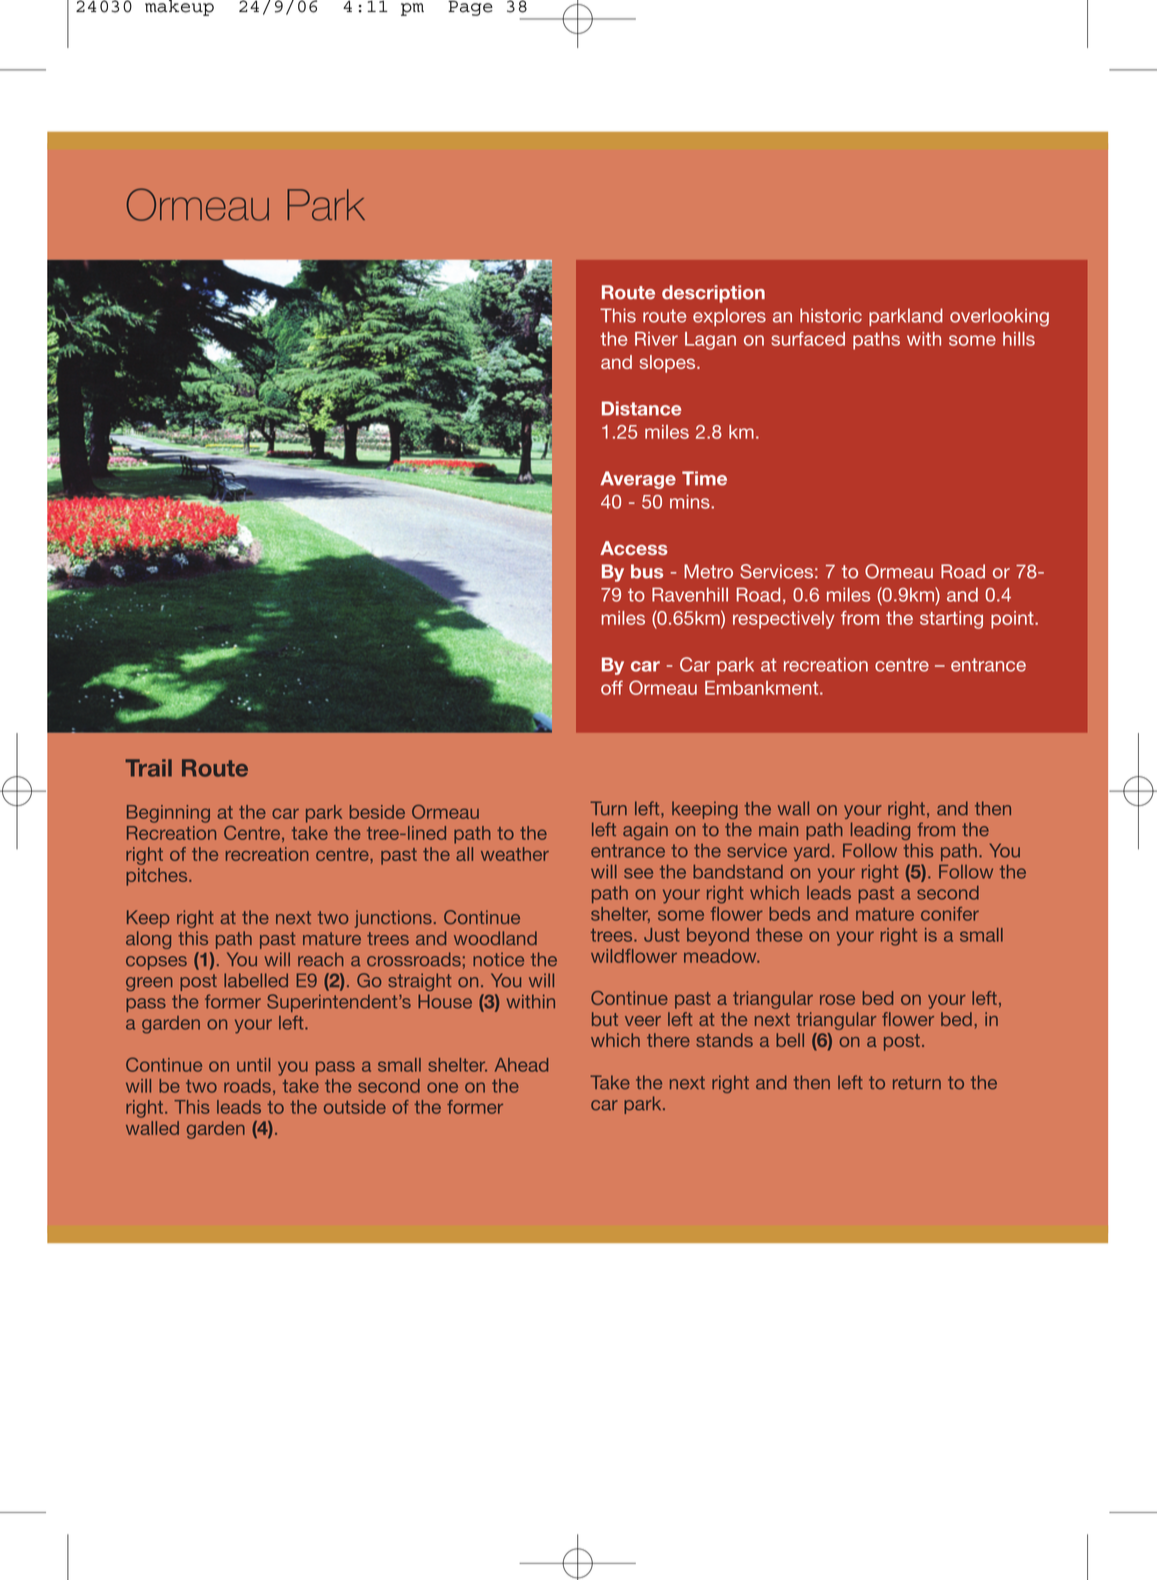  Describe the element at coordinates (179, 8) in the page. I see `makeup` at that location.
